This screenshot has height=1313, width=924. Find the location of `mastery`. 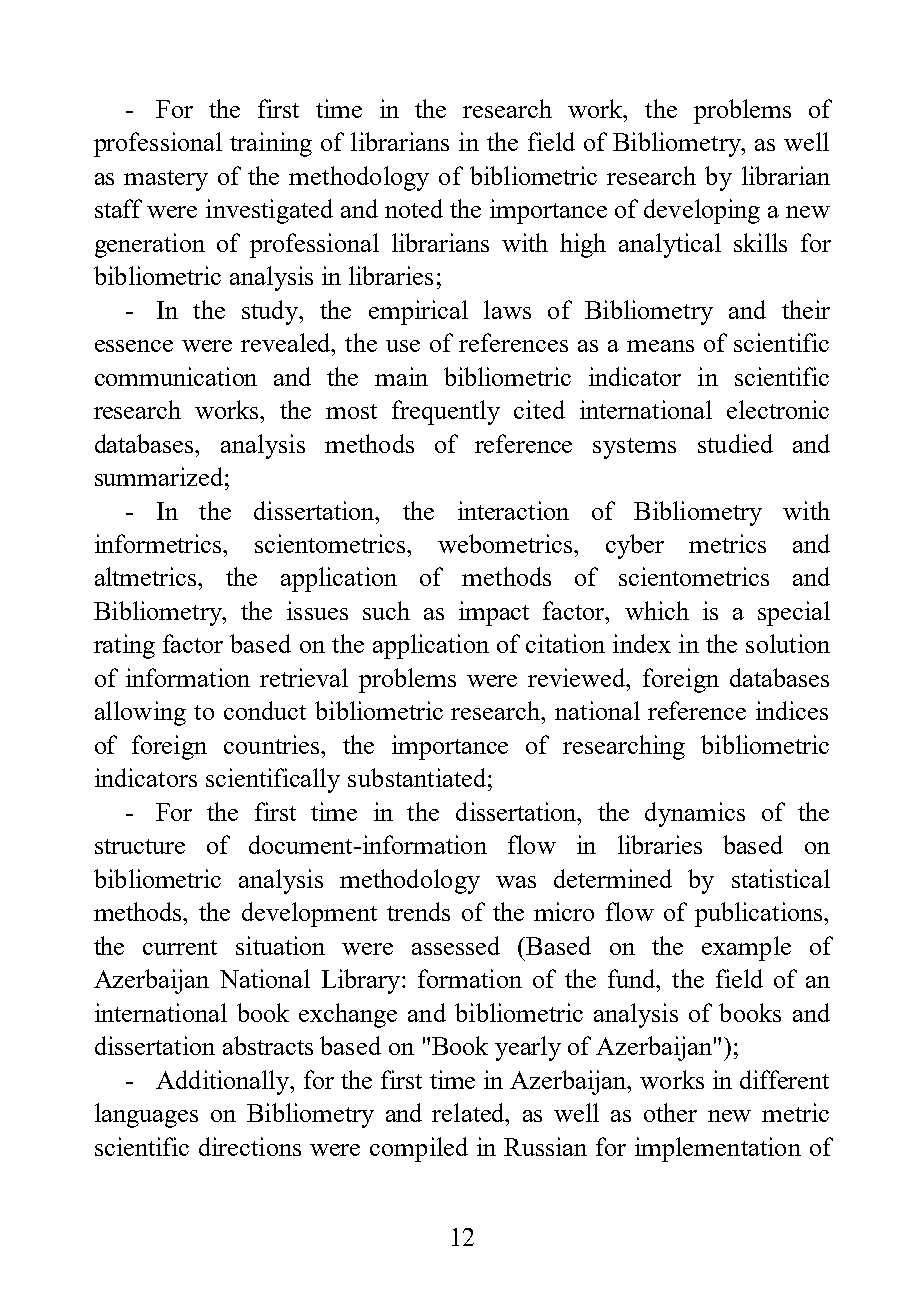

mastery is located at coordinates (166, 180).
